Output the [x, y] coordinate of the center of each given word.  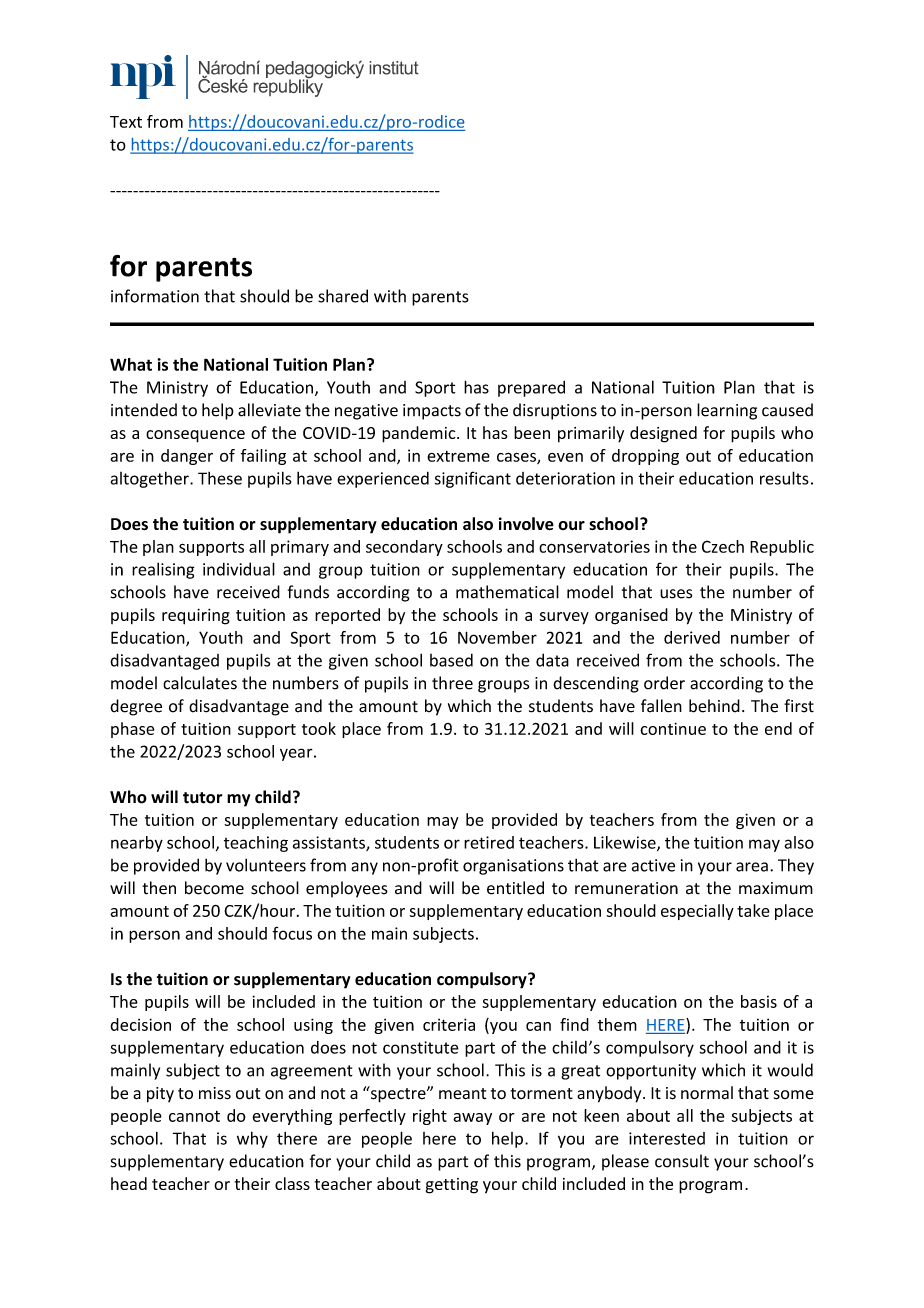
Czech [723, 546]
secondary [404, 548]
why [252, 1140]
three [452, 683]
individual [239, 569]
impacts [432, 412]
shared [343, 296]
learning [727, 411]
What [131, 364]
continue [673, 728]
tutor [203, 798]
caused [787, 410]
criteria [449, 1024]
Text [126, 122]
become [214, 888]
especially [697, 912]
